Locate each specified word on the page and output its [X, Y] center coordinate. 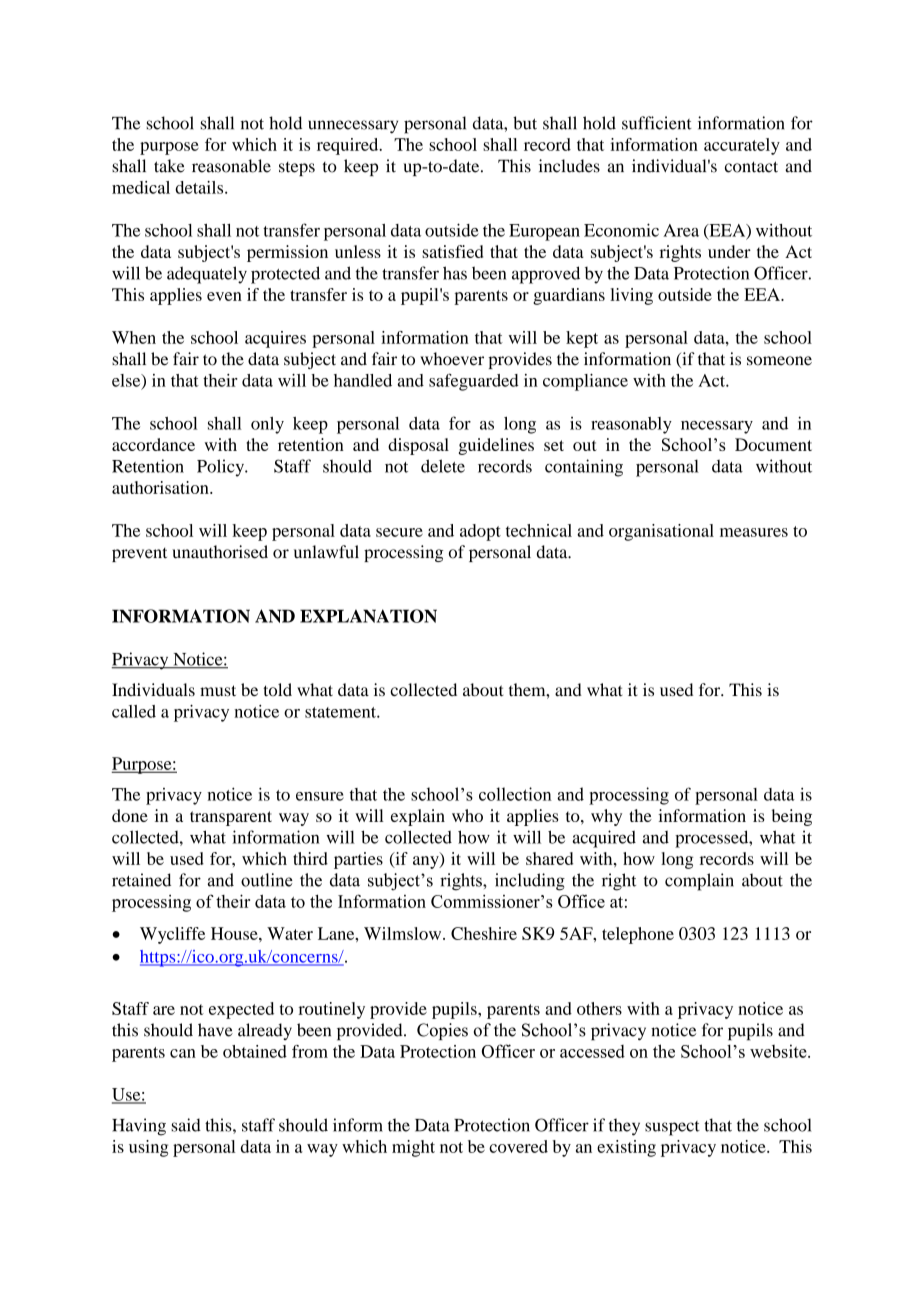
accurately [742, 146]
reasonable [231, 166]
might [413, 1148]
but [525, 123]
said [186, 1125]
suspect [672, 1128]
